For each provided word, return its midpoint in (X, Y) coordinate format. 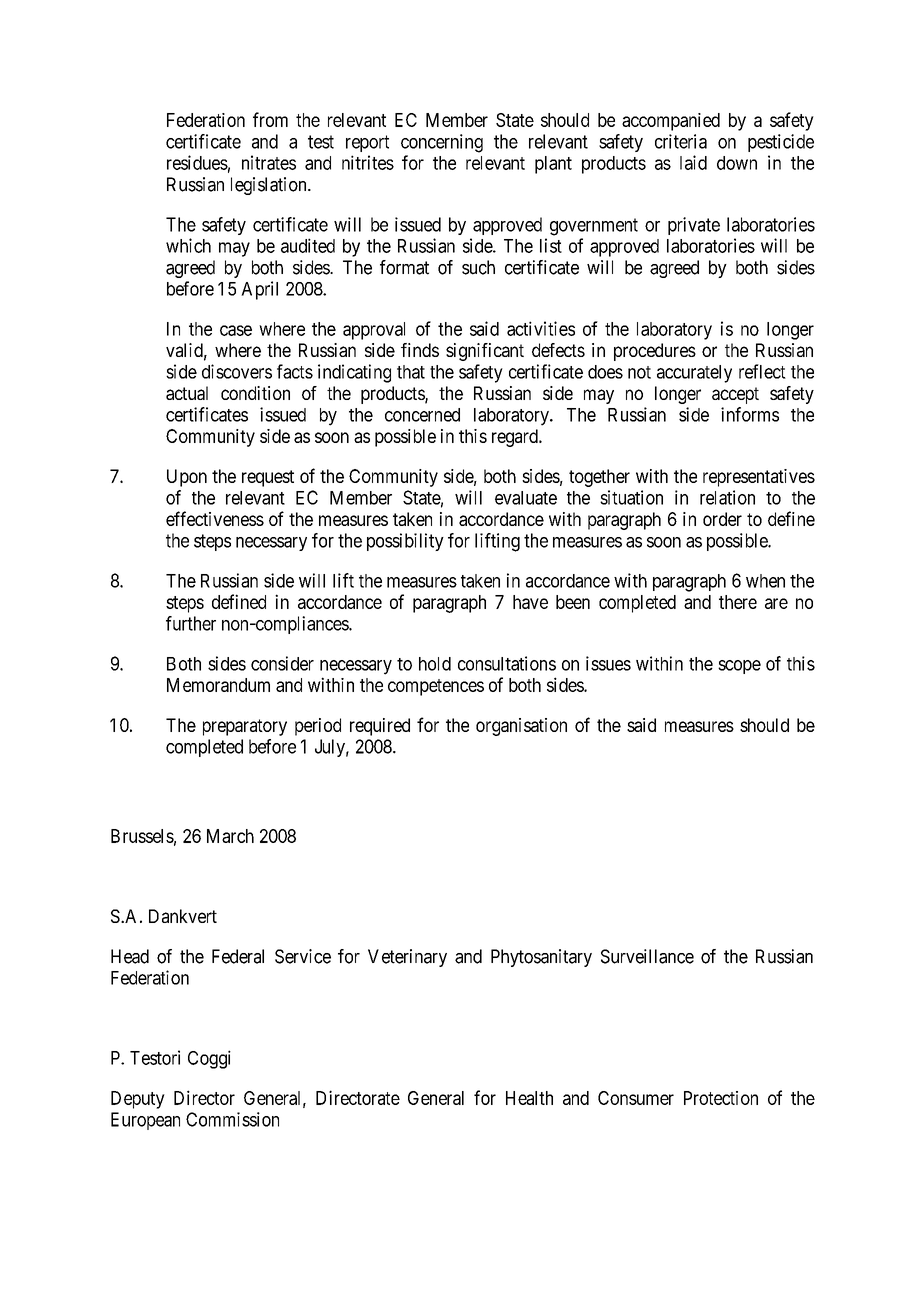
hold (435, 664)
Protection (721, 1098)
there (738, 602)
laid (693, 162)
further (191, 623)
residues (197, 162)
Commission (232, 1119)
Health (529, 1098)
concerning (442, 143)
